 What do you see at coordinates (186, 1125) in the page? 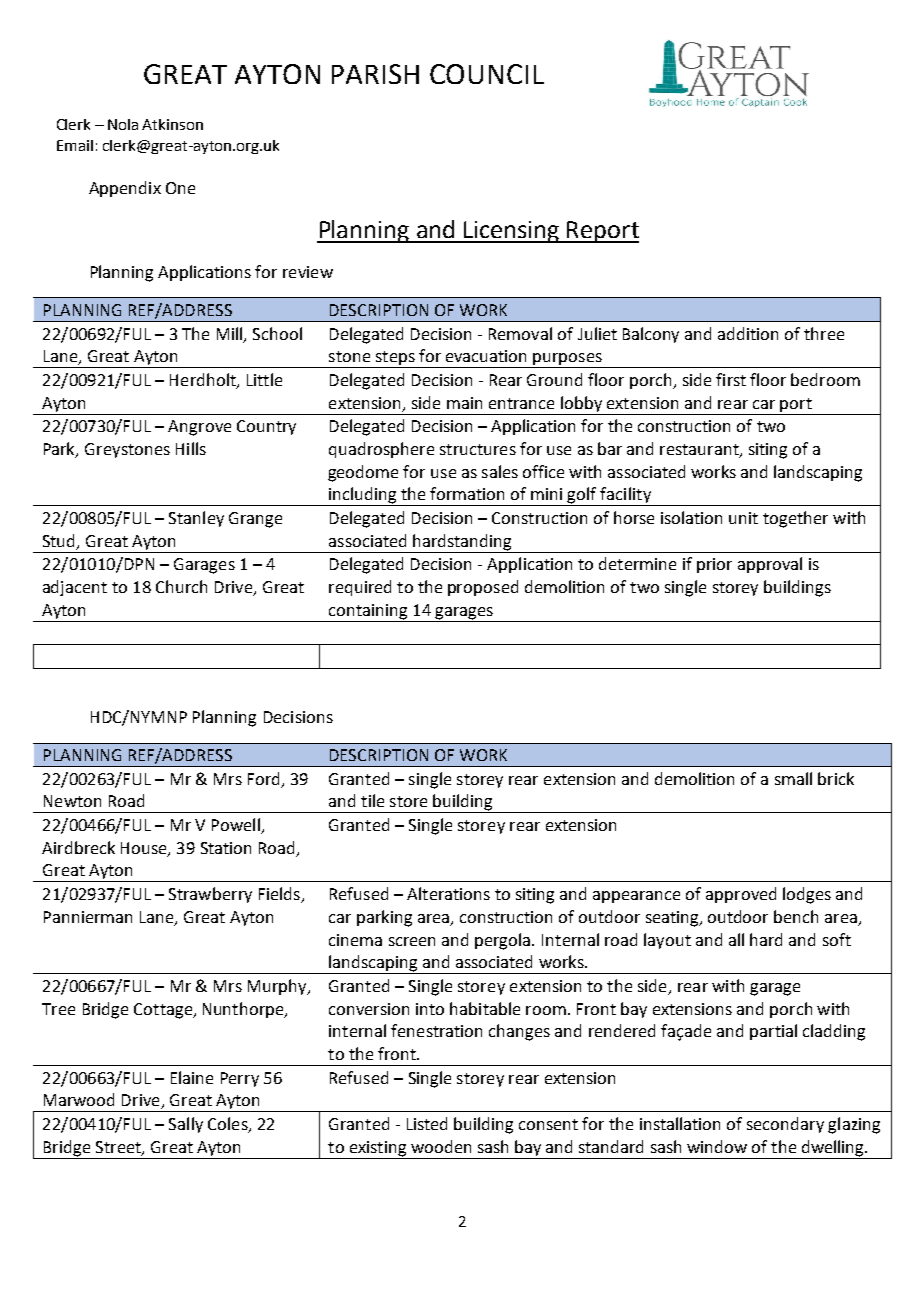
I see `Sally` at bounding box center [186, 1125].
